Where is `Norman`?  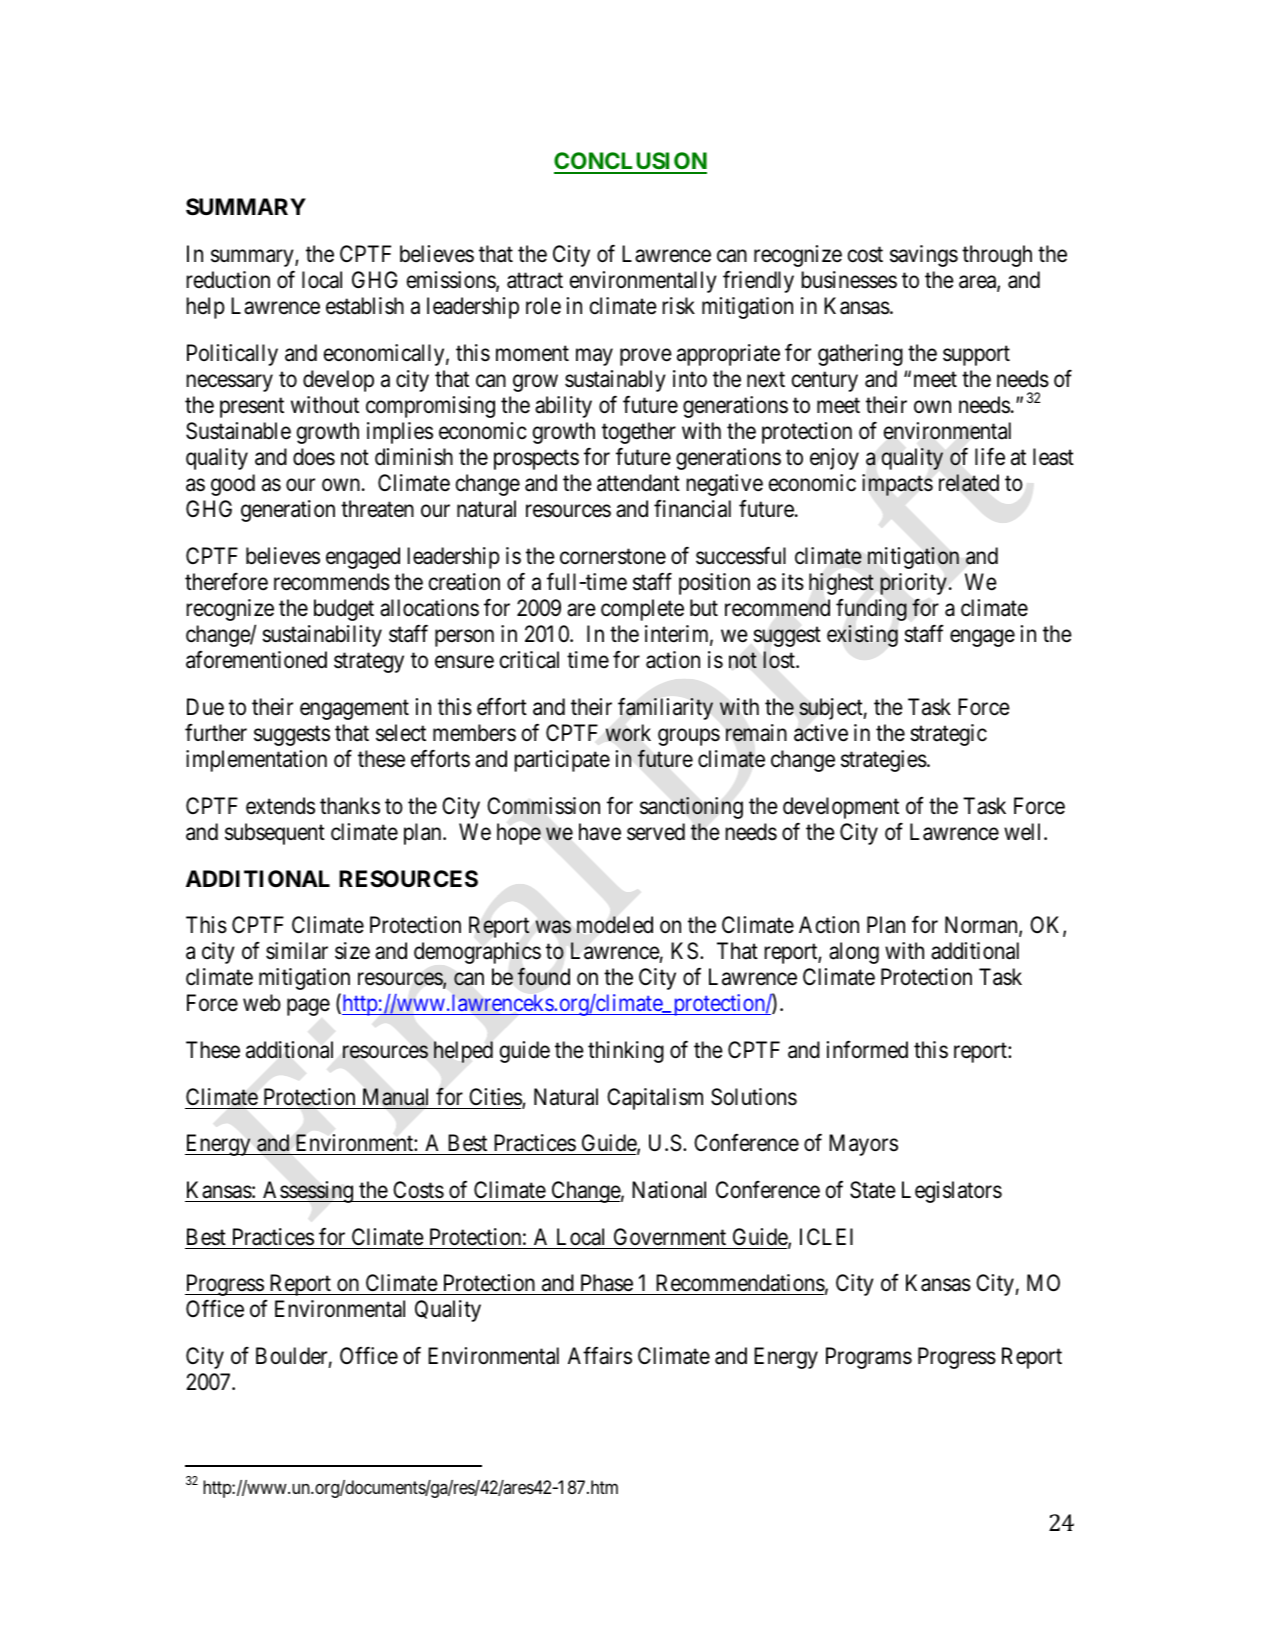
Norman is located at coordinates (982, 926).
